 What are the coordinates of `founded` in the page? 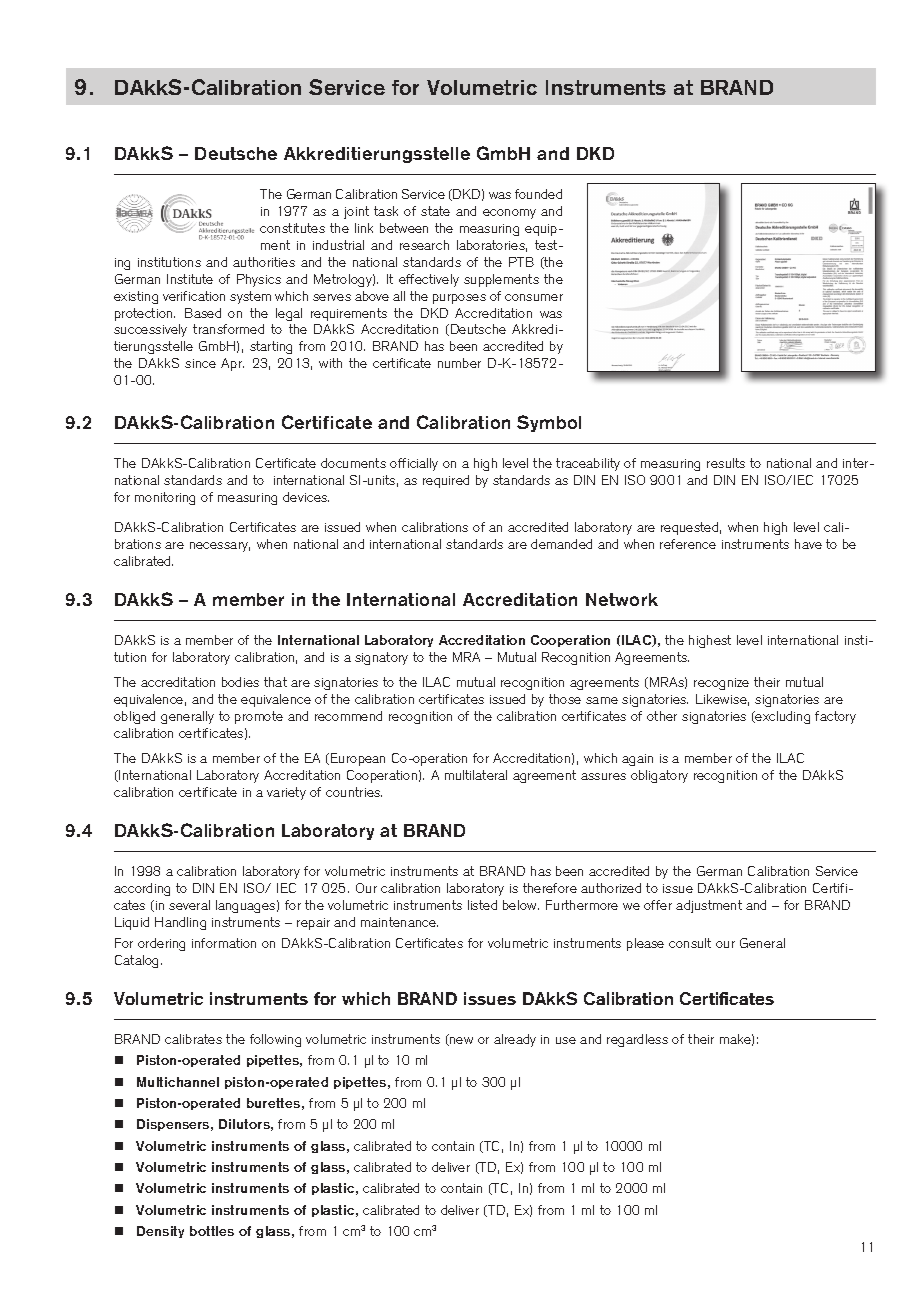 It's located at (538, 194).
